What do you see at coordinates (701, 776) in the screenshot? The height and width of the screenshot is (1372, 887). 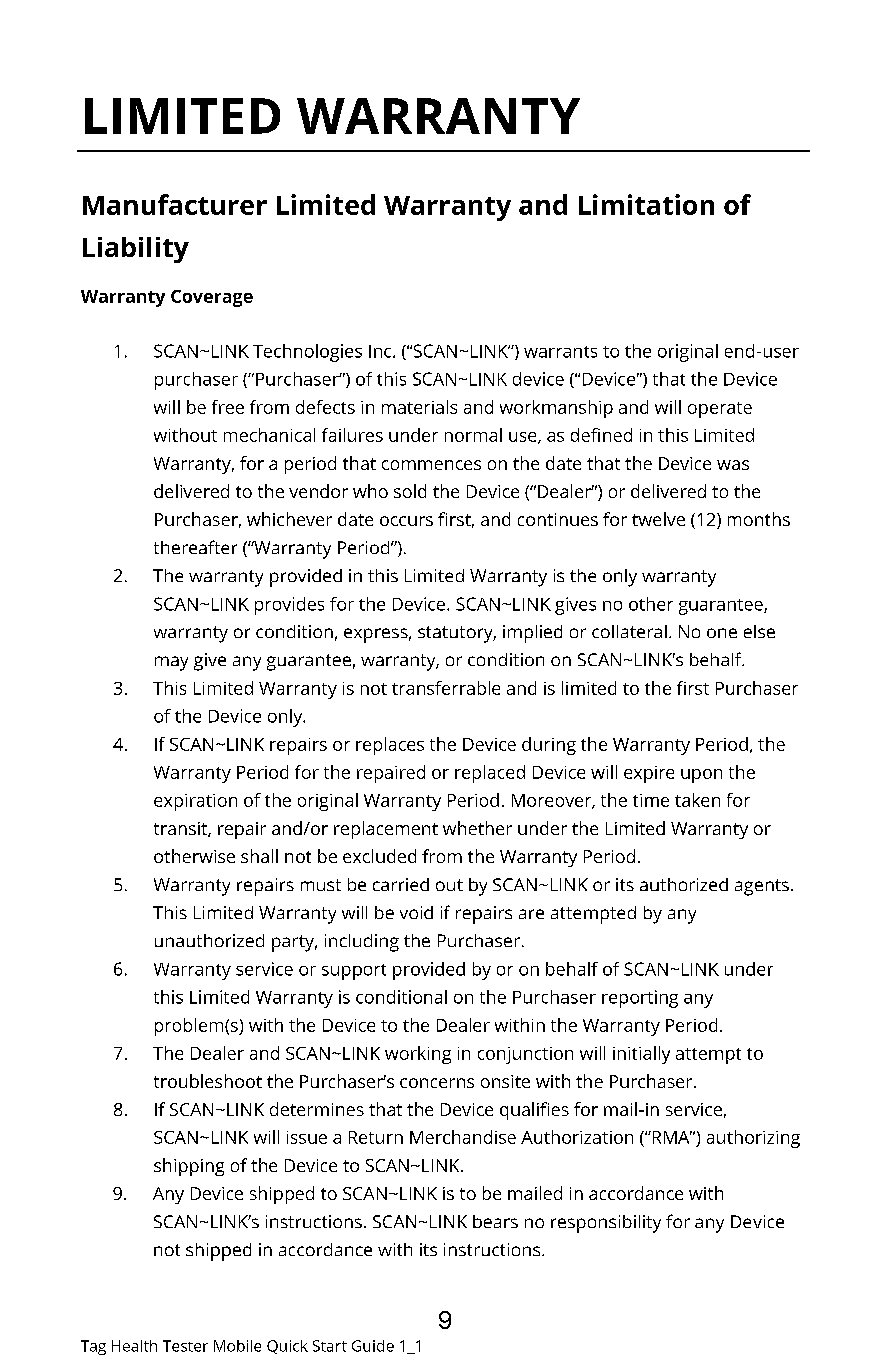 I see `upon` at bounding box center [701, 776].
